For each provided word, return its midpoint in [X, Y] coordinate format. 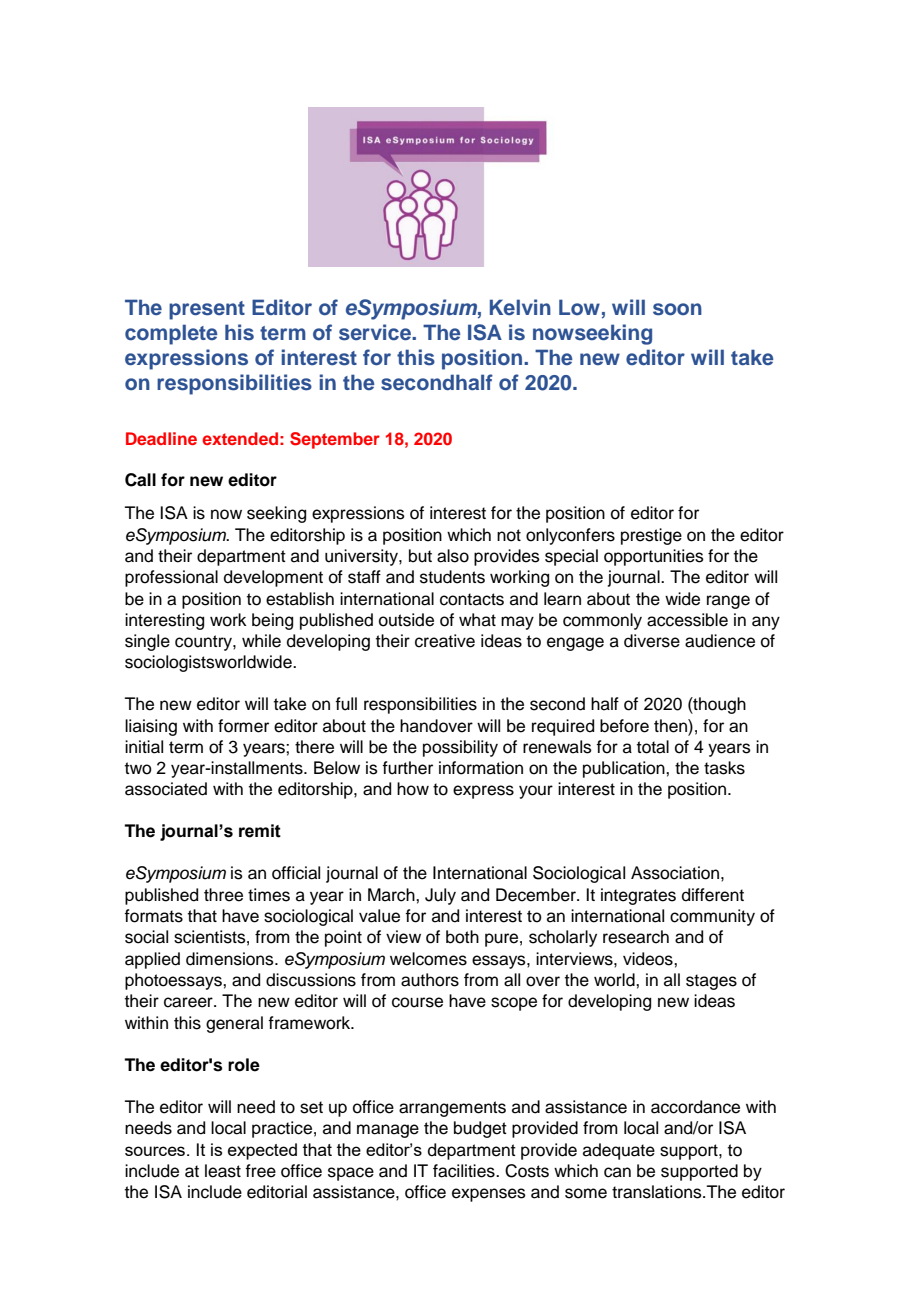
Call [140, 480]
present [207, 310]
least [223, 1171]
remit [260, 831]
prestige [651, 536]
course [417, 1002]
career [189, 1002]
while [261, 641]
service [376, 332]
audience [720, 641]
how [413, 789]
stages [711, 982]
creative [445, 641]
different [713, 895]
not [509, 535]
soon [677, 309]
